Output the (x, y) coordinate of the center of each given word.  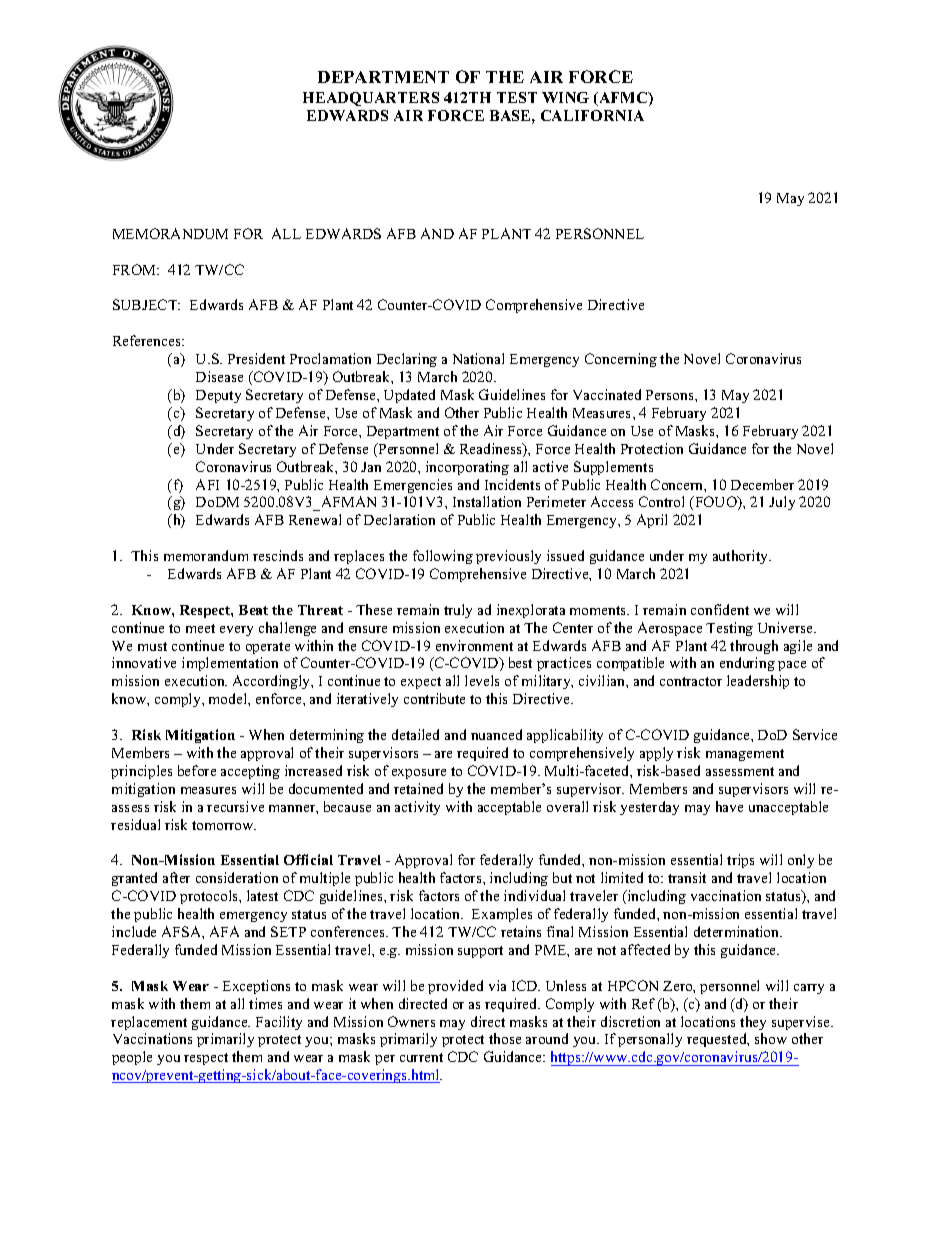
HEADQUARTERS (371, 99)
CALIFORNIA (592, 115)
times (265, 1003)
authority (741, 557)
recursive (235, 806)
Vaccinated (607, 394)
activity (417, 808)
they (753, 1023)
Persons (671, 395)
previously (508, 557)
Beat (253, 610)
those (505, 1038)
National (478, 358)
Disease (219, 376)
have (729, 806)
